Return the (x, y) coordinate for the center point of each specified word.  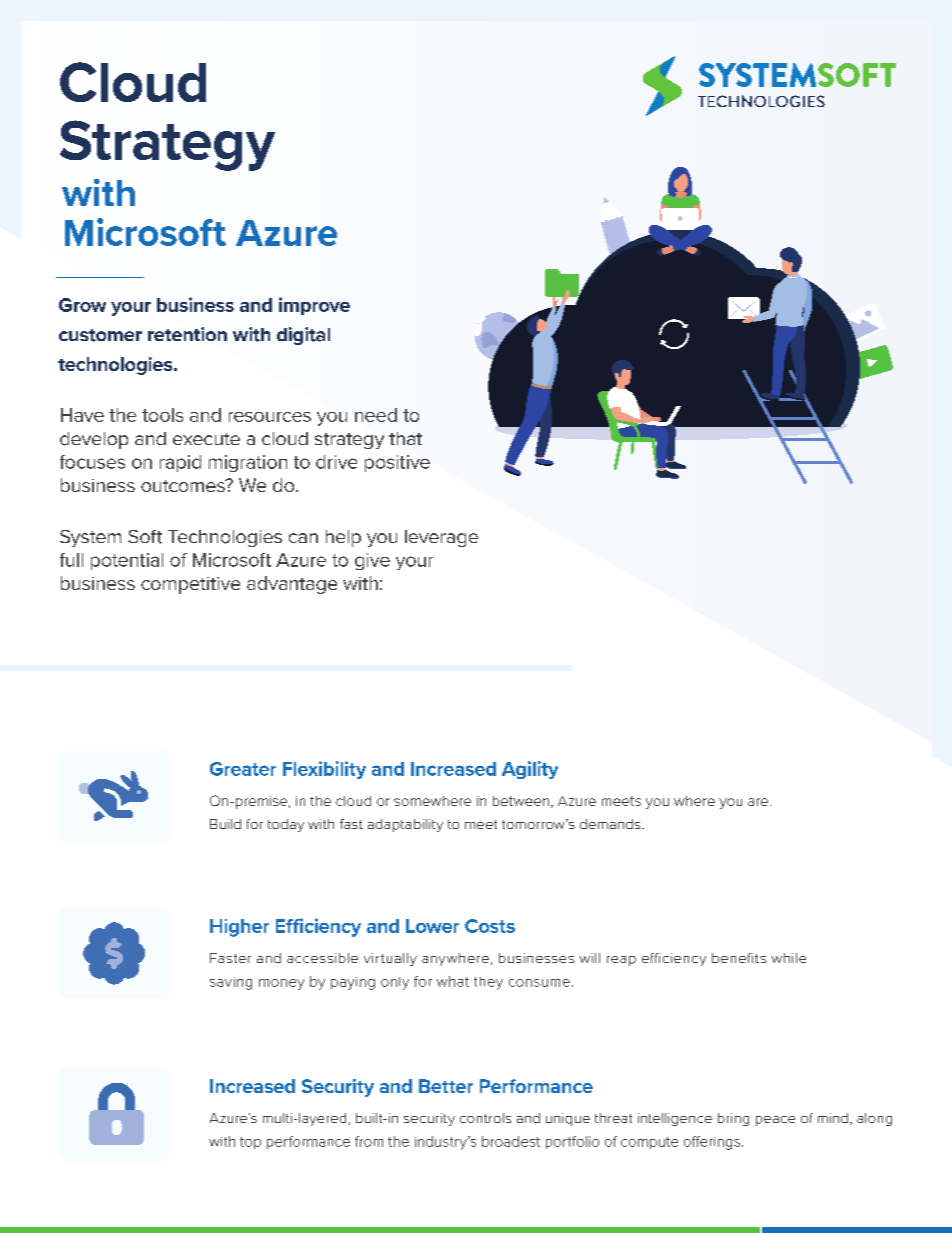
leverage (441, 538)
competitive (190, 585)
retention (187, 334)
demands (611, 824)
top (250, 1143)
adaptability (405, 825)
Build (225, 824)
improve (314, 306)
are (759, 802)
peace (775, 1121)
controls (485, 1118)
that (405, 438)
